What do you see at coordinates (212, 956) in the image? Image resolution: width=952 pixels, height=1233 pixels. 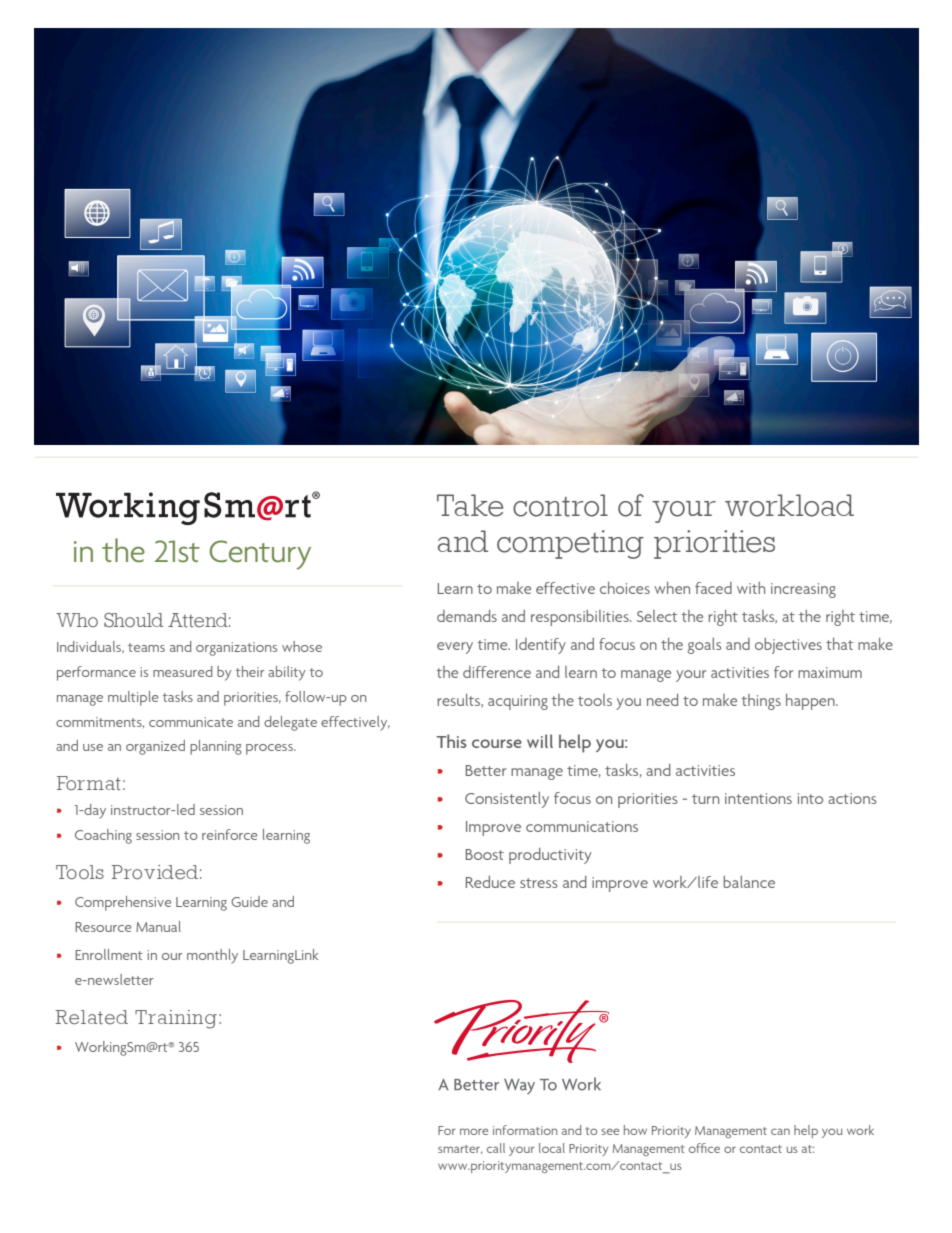 I see `monthly` at bounding box center [212, 956].
